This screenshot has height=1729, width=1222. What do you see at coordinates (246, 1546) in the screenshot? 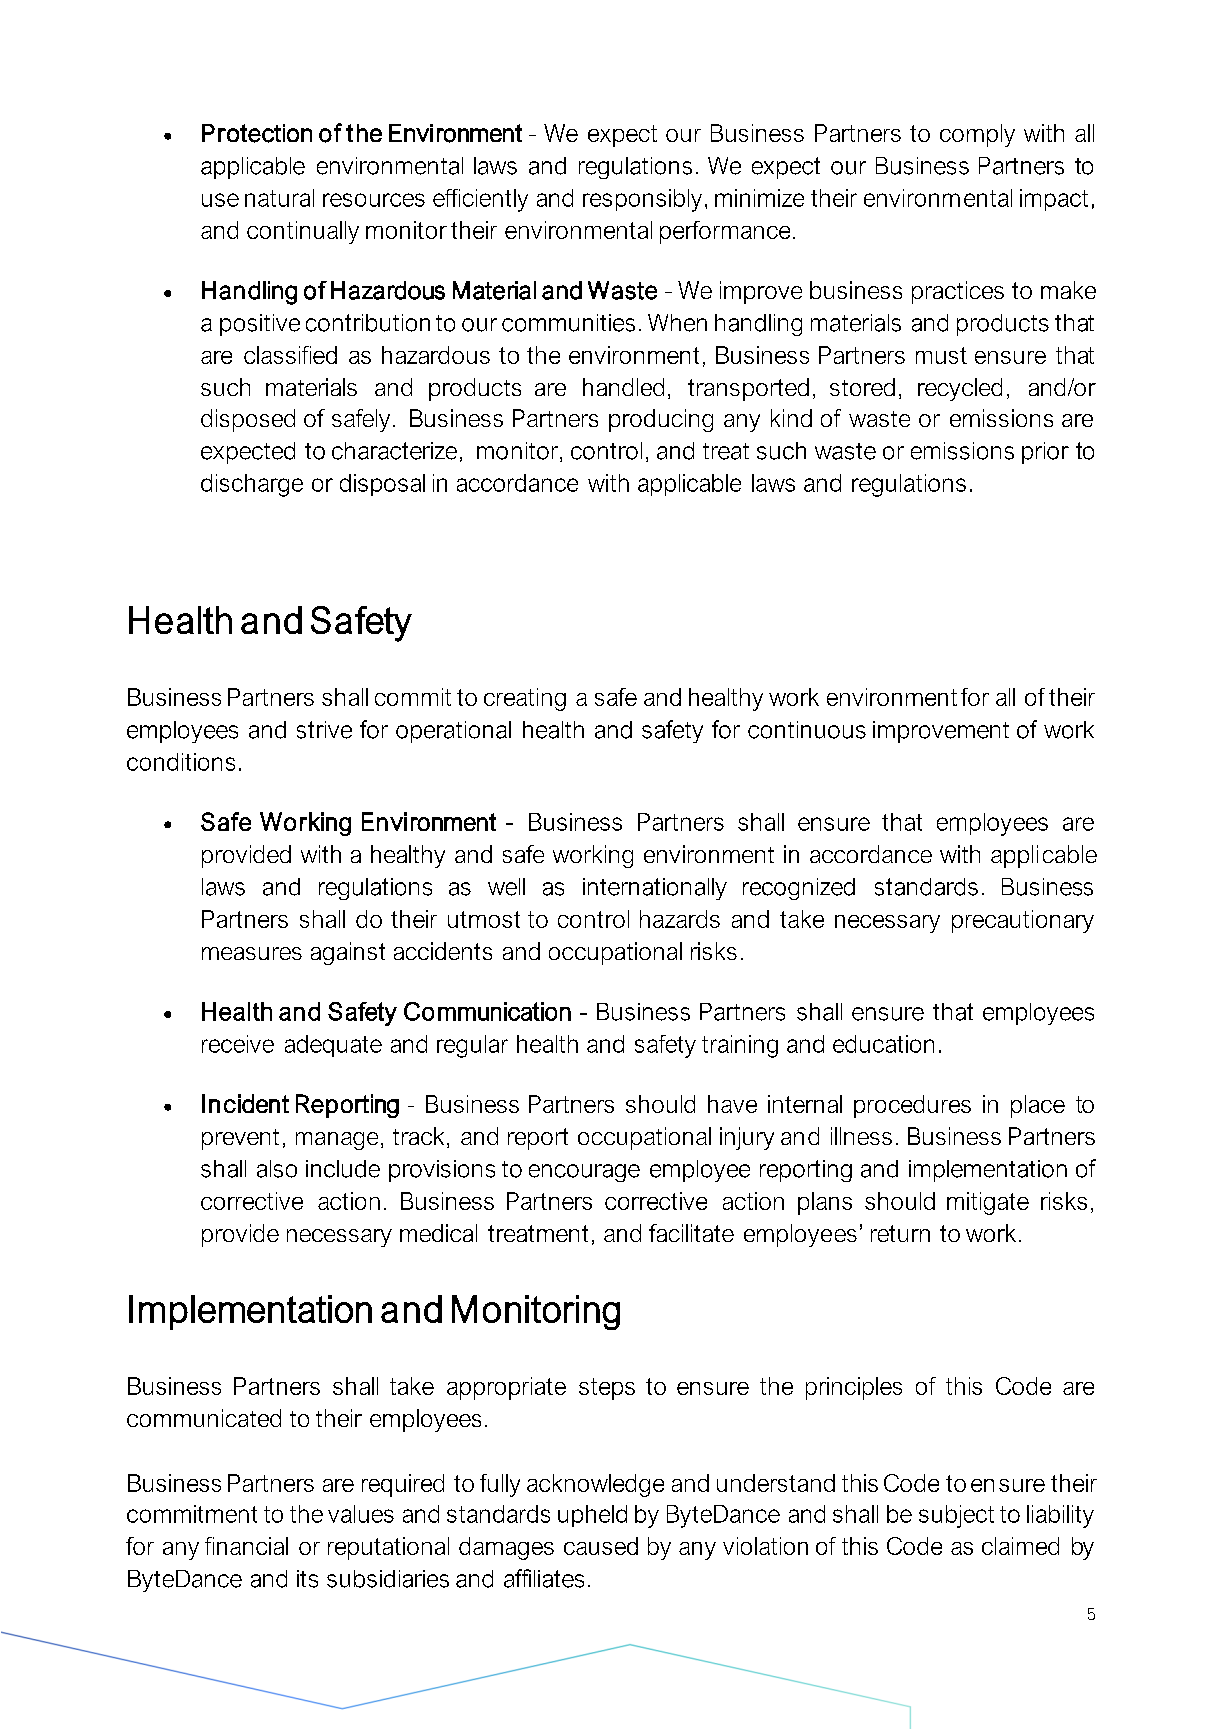
I see `financial` at bounding box center [246, 1546].
